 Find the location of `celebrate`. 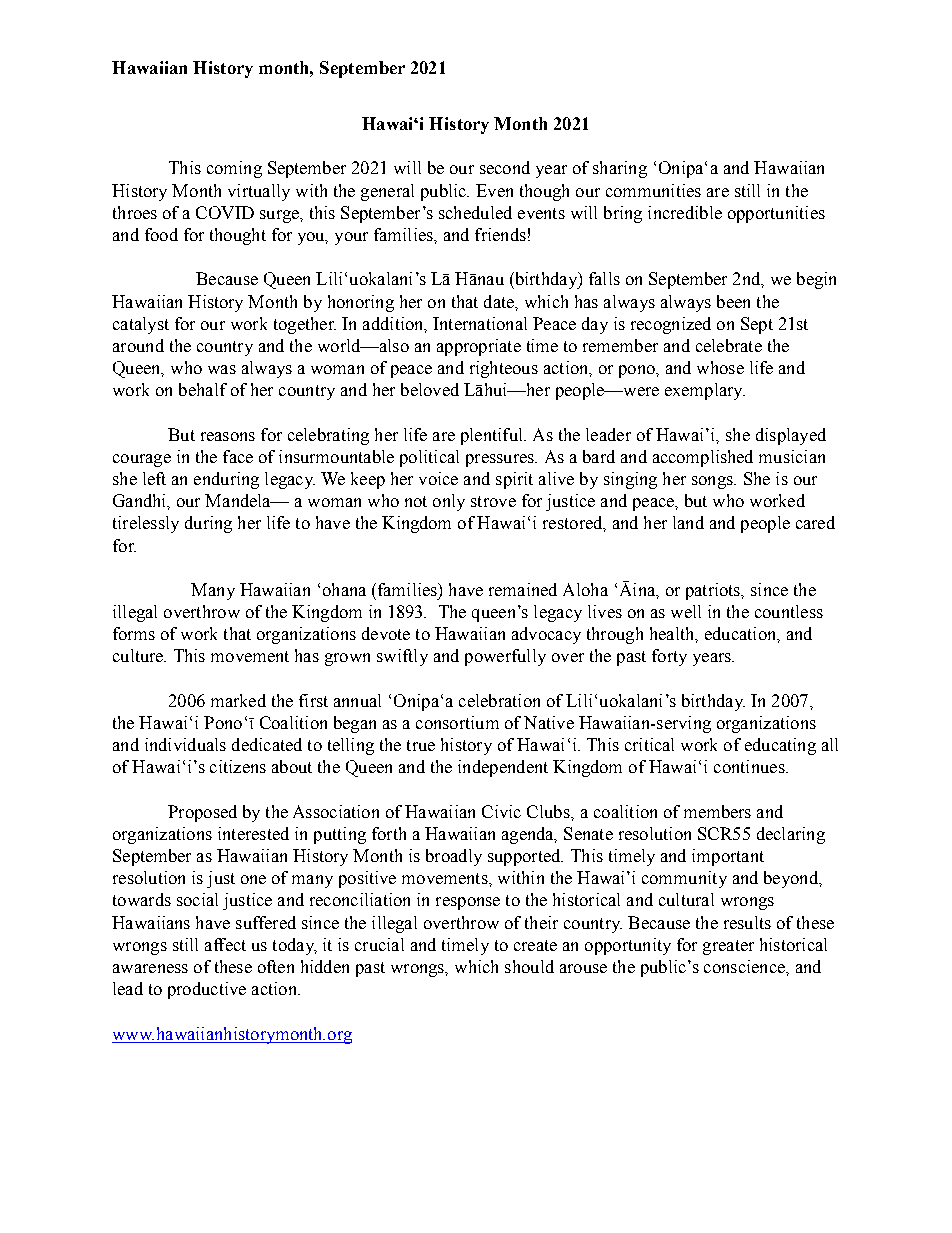

celebrate is located at coordinates (729, 345).
